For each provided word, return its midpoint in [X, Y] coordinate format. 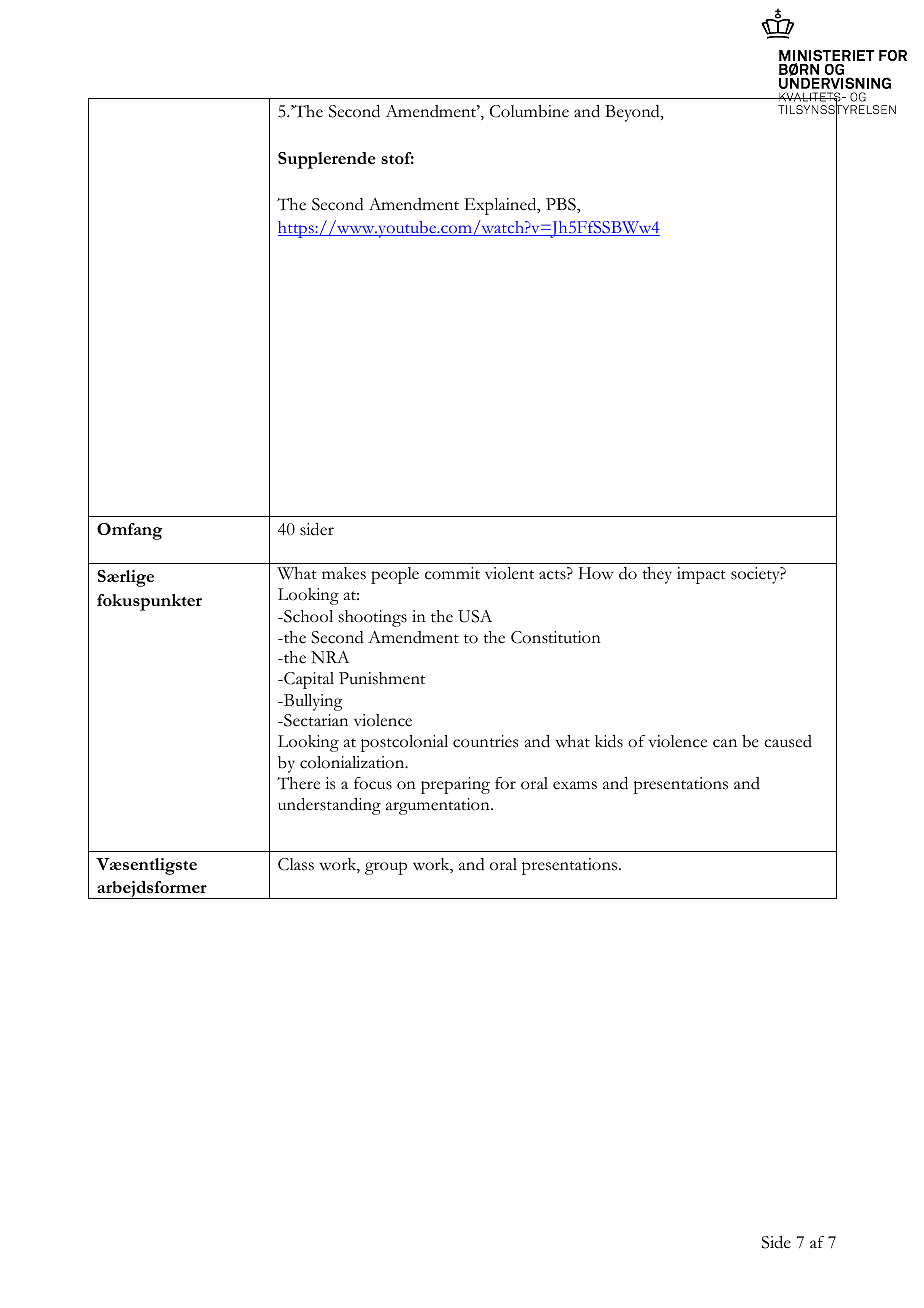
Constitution [556, 637]
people [395, 575]
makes [344, 573]
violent [509, 573]
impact [701, 575]
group [386, 868]
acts [553, 575]
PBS [562, 204]
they [657, 575]
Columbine [529, 111]
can [725, 743]
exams [575, 785]
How [596, 573]
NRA [330, 657]
